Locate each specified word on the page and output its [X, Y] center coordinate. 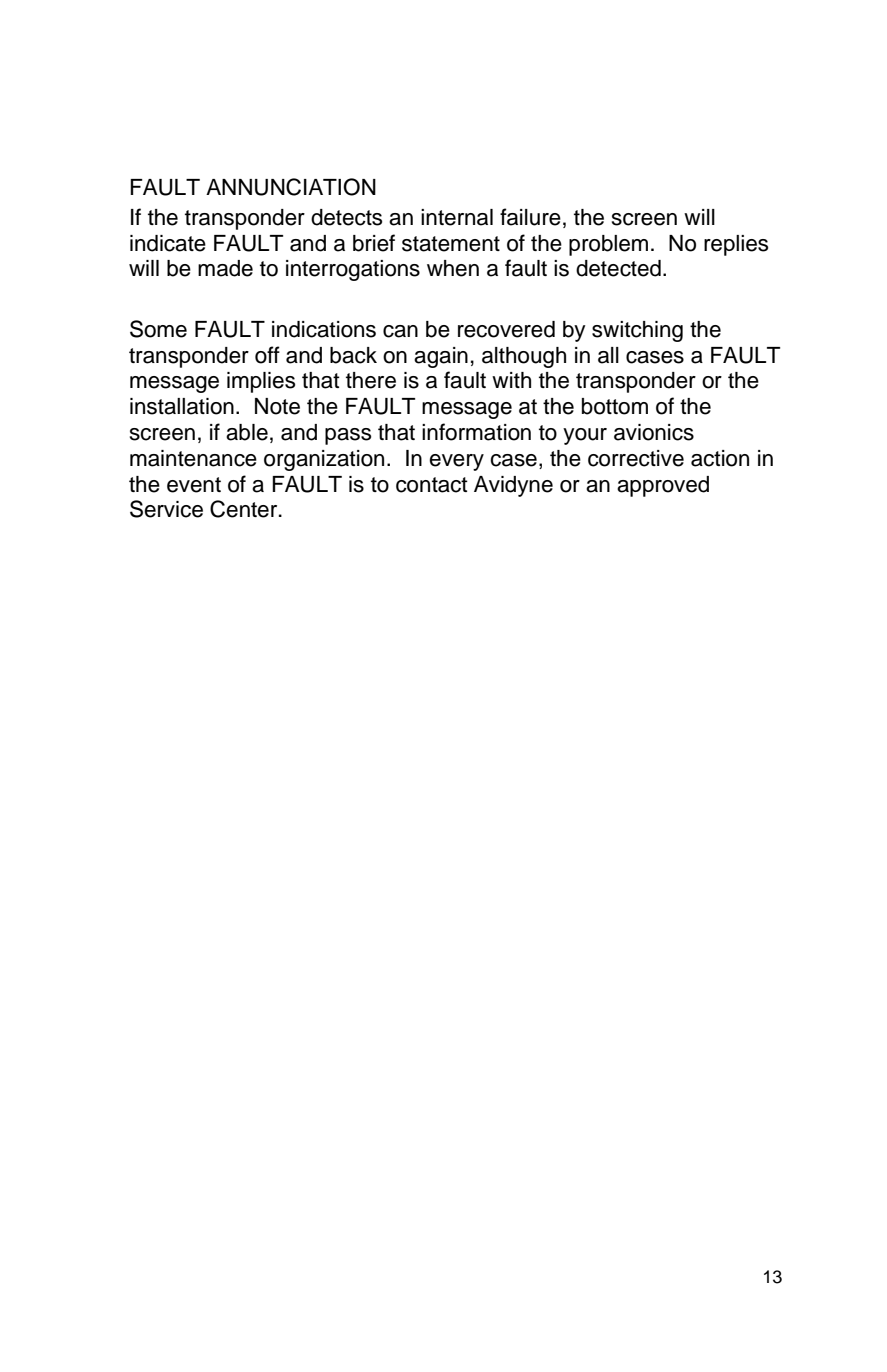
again [441, 357]
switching [637, 331]
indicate [168, 243]
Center [245, 509]
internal [457, 217]
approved [663, 486]
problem [608, 245]
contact [432, 485]
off [267, 355]
